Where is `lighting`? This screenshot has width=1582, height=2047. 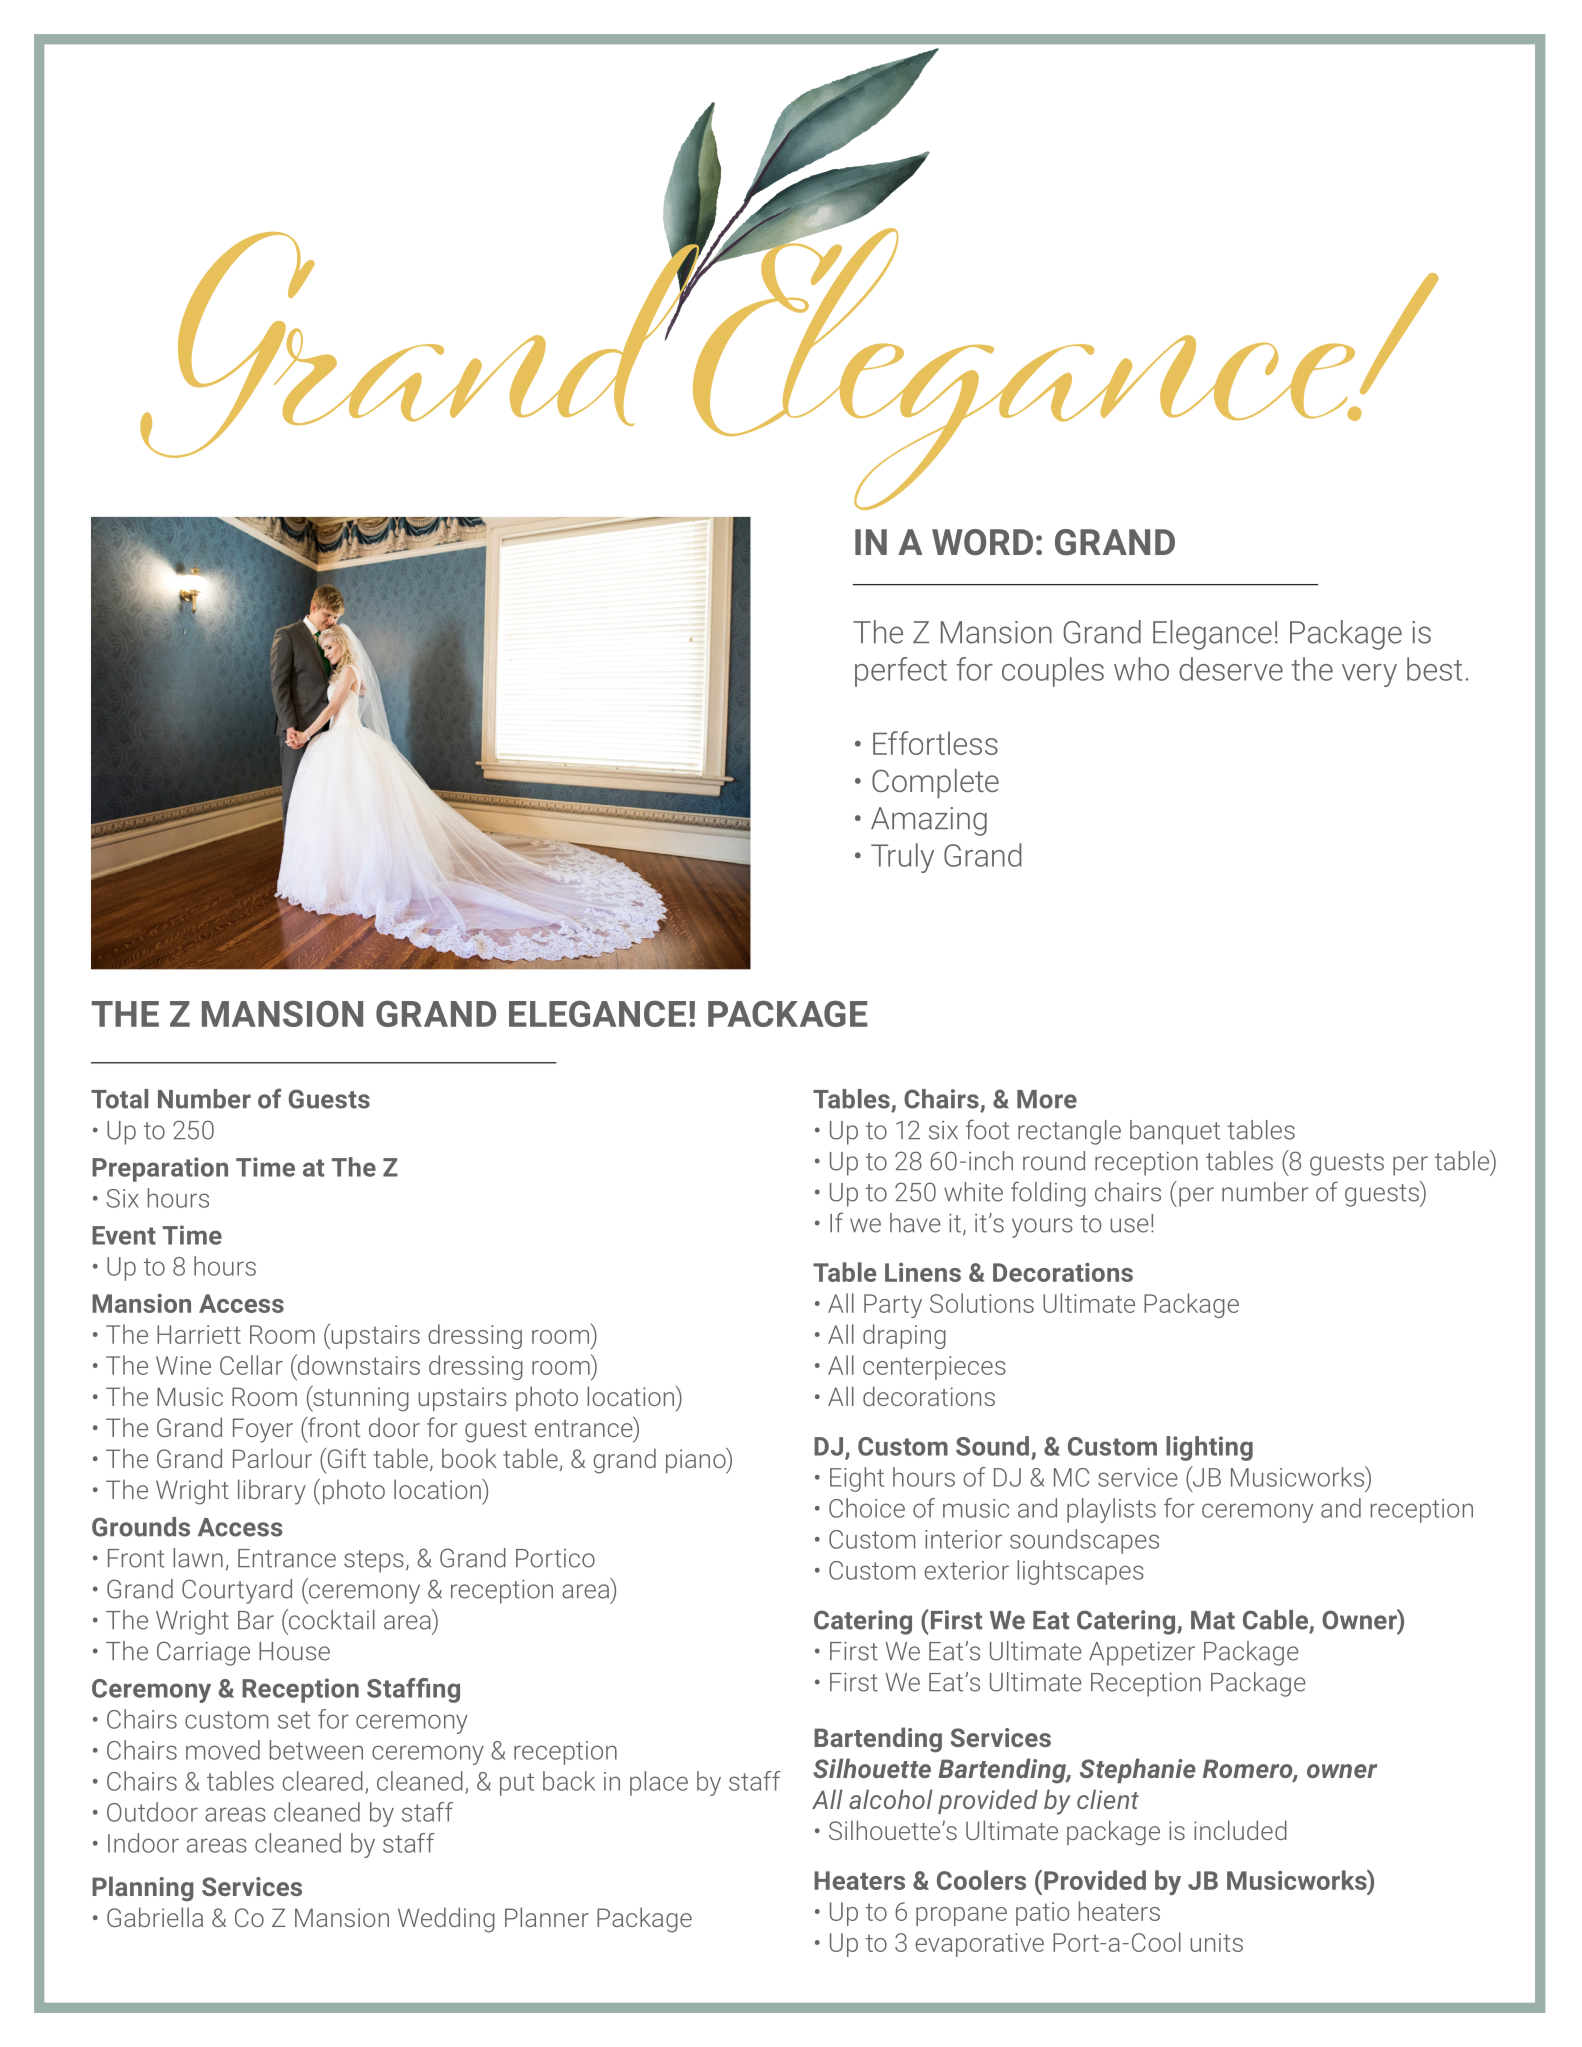
lighting is located at coordinates (1209, 1448).
